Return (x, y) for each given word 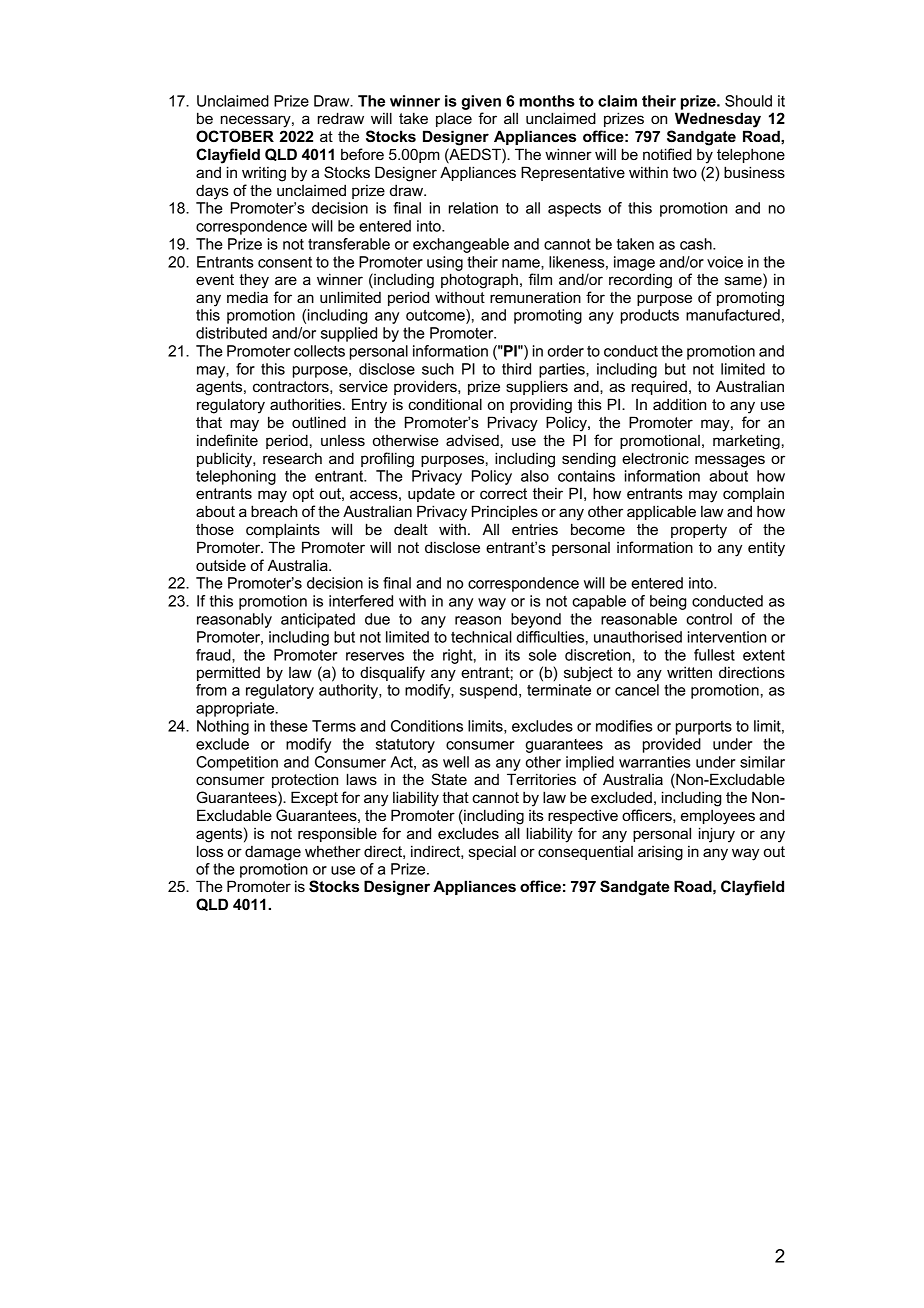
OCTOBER (235, 136)
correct (503, 493)
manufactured (733, 315)
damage (273, 853)
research (292, 458)
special (492, 852)
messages (730, 461)
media (247, 297)
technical (481, 637)
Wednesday (718, 120)
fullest (714, 655)
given (481, 102)
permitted (228, 674)
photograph (479, 281)
